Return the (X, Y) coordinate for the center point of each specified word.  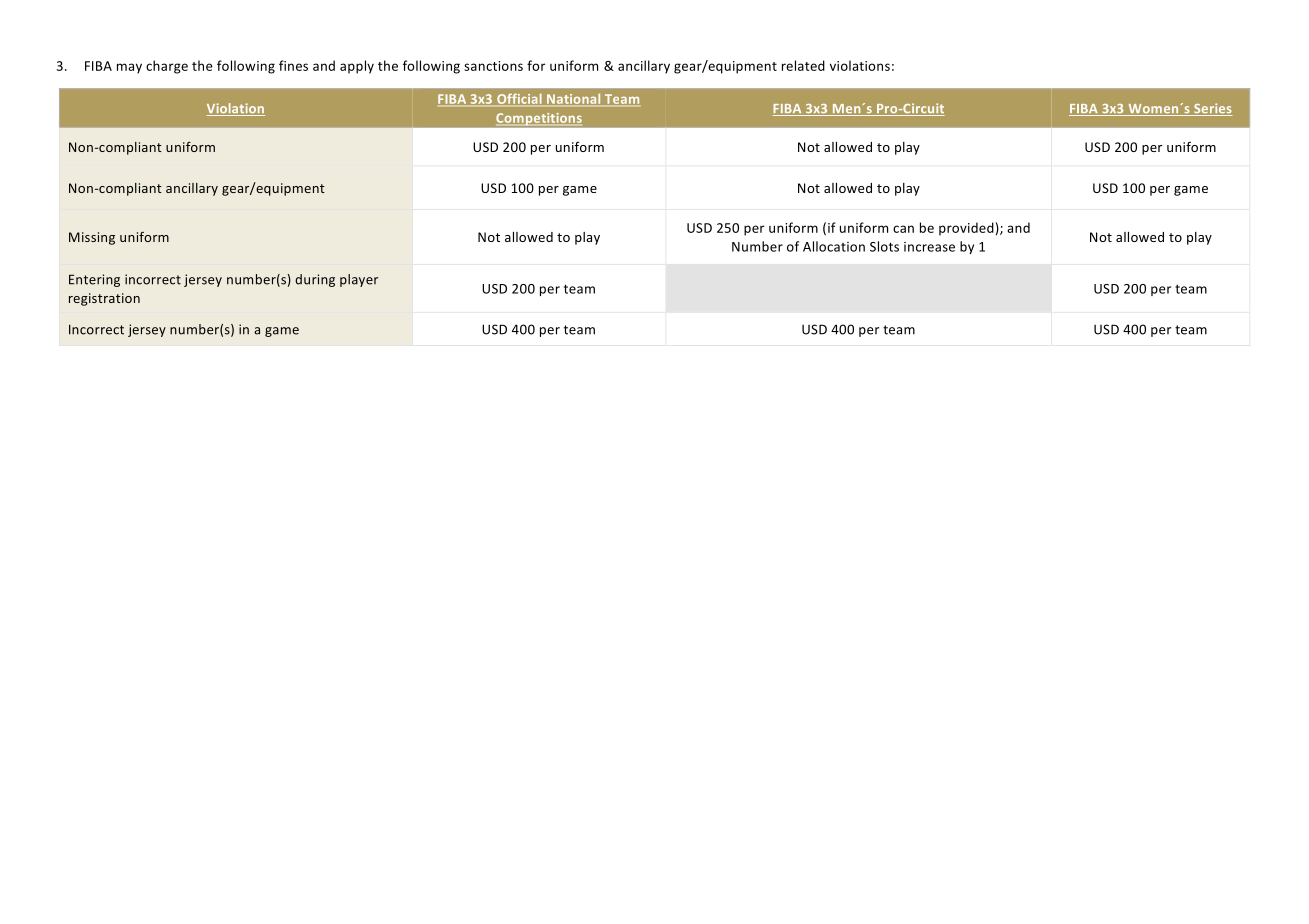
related (803, 65)
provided (966, 229)
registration (104, 299)
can (903, 229)
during (315, 280)
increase (929, 247)
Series (1212, 109)
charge (167, 67)
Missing (92, 238)
